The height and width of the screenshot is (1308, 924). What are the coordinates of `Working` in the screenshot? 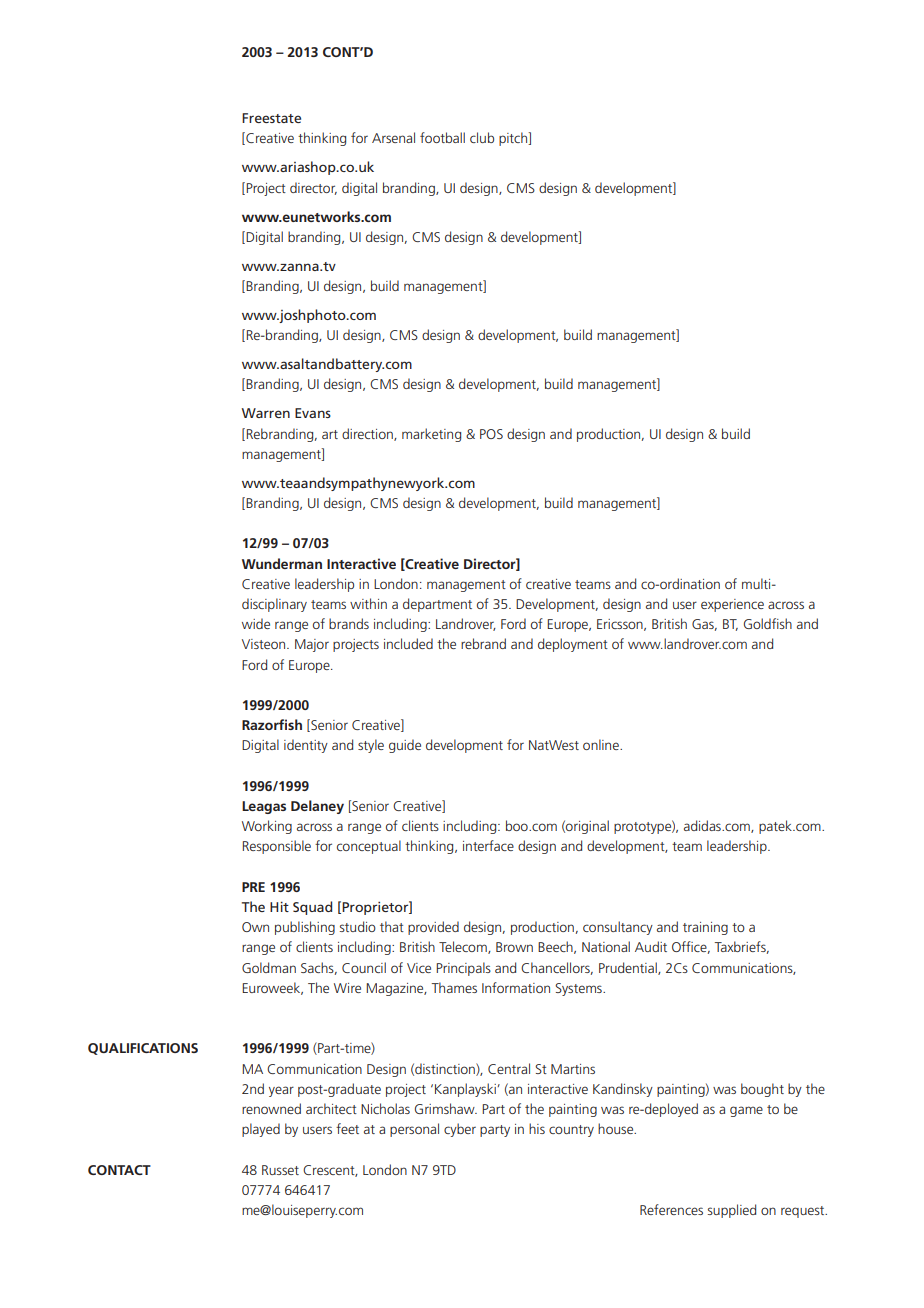 It's located at (267, 827).
